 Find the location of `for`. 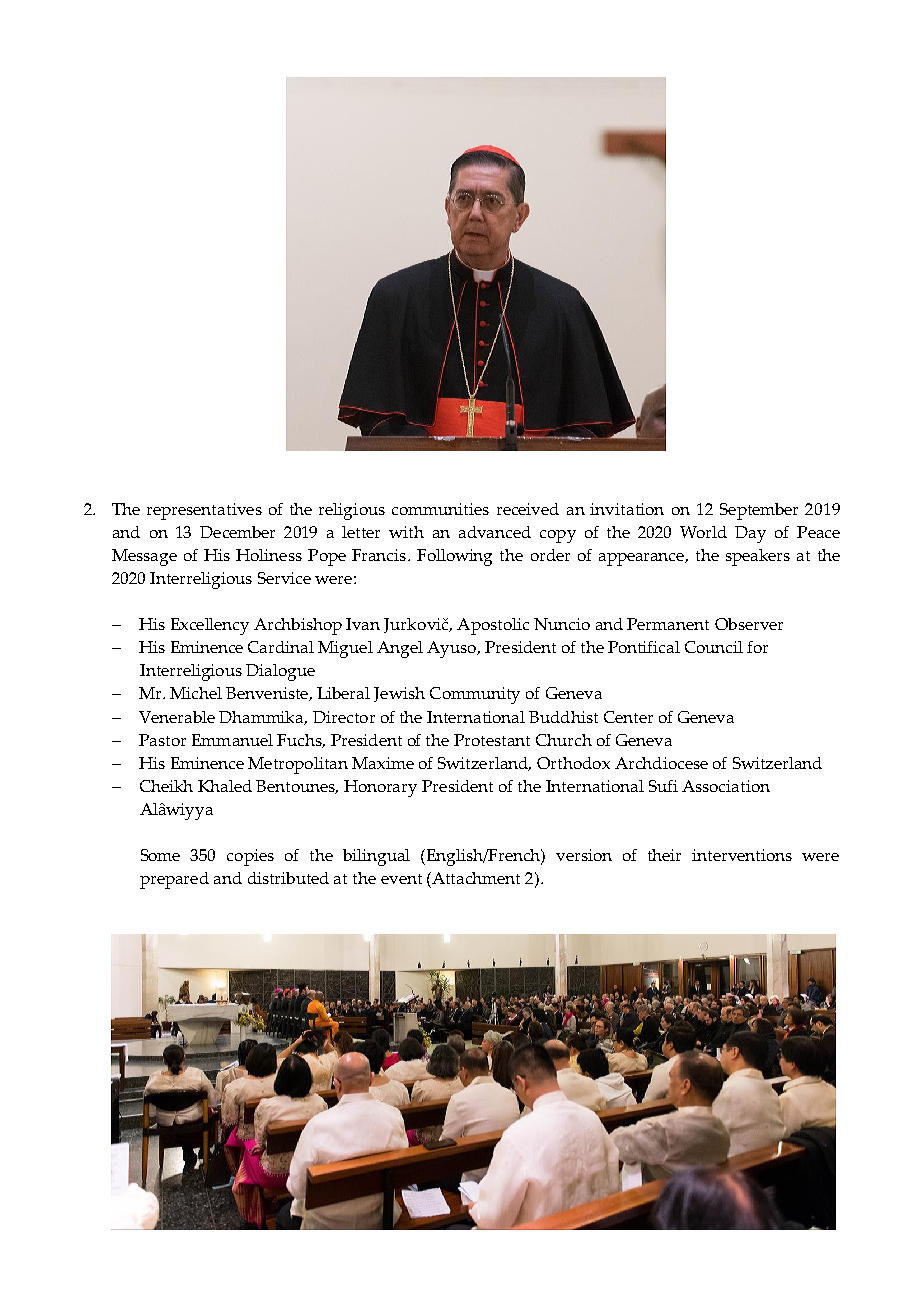

for is located at coordinates (757, 647).
